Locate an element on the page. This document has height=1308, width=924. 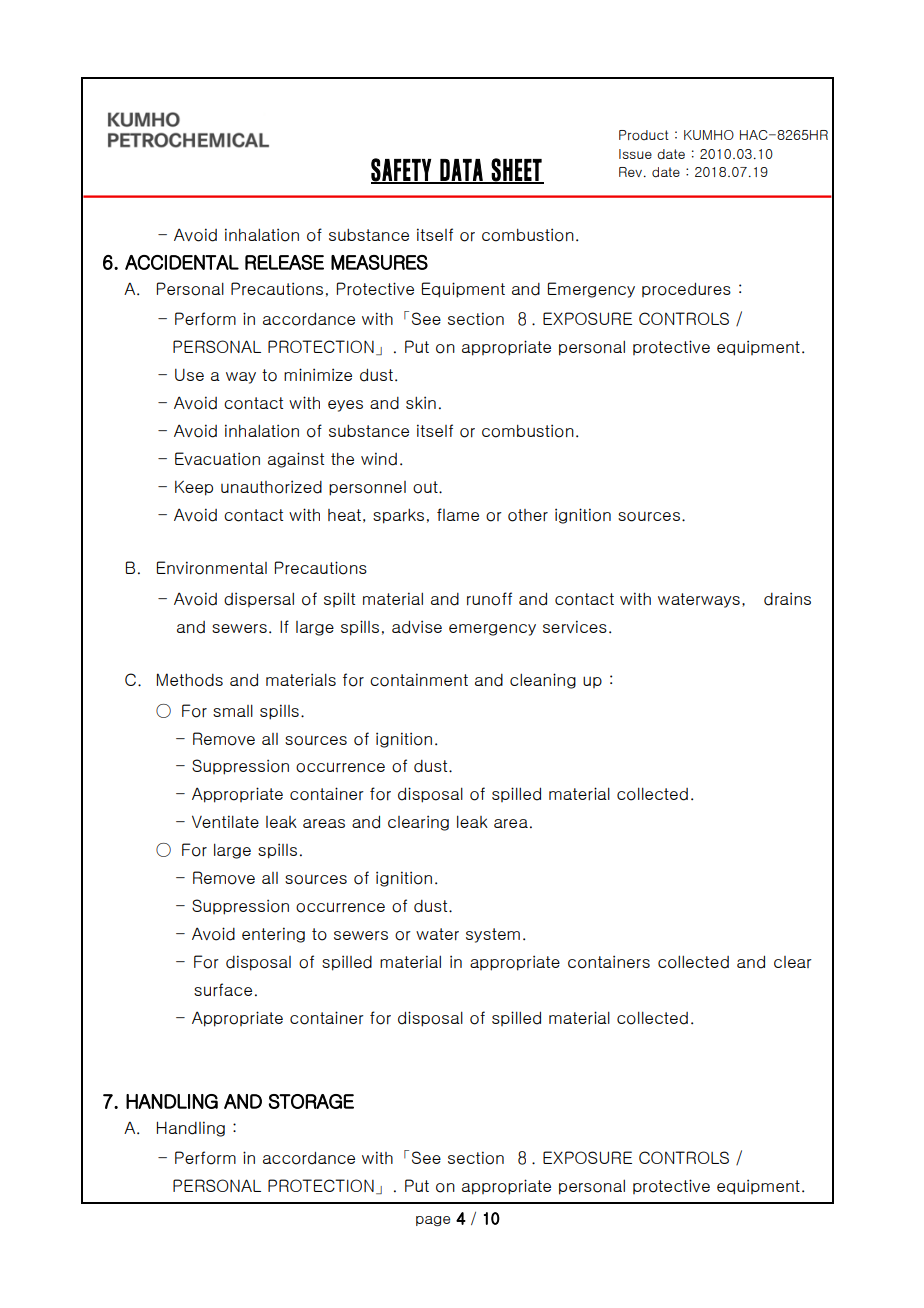
DATA is located at coordinates (461, 171).
